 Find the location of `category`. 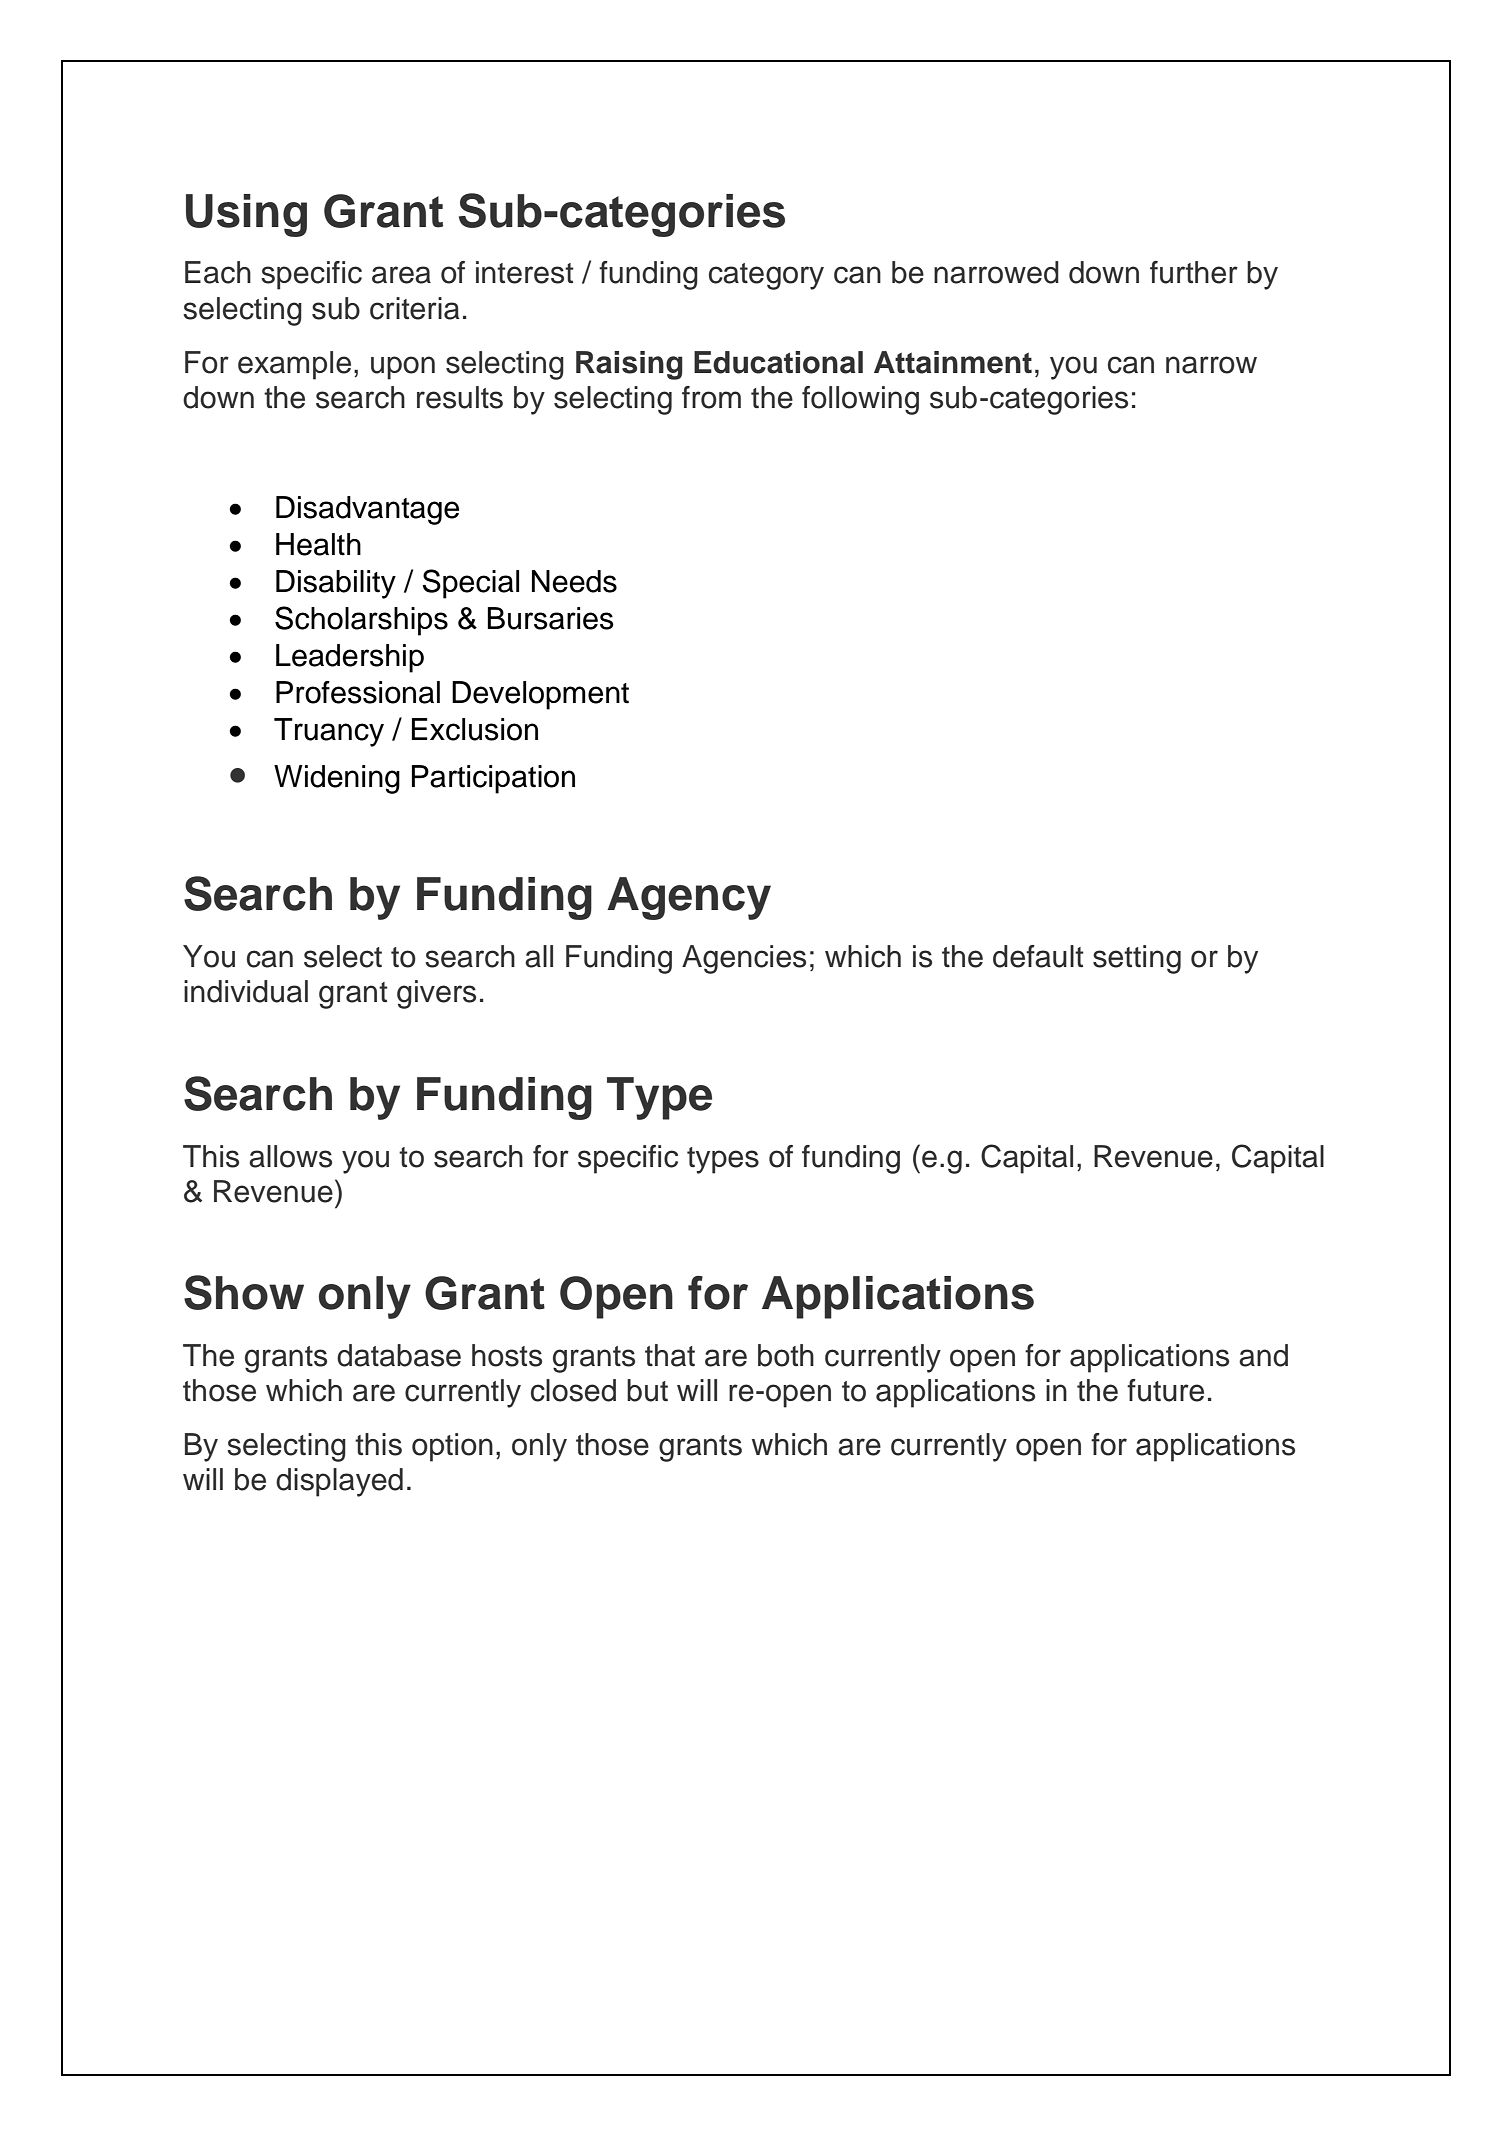

category is located at coordinates (766, 276).
